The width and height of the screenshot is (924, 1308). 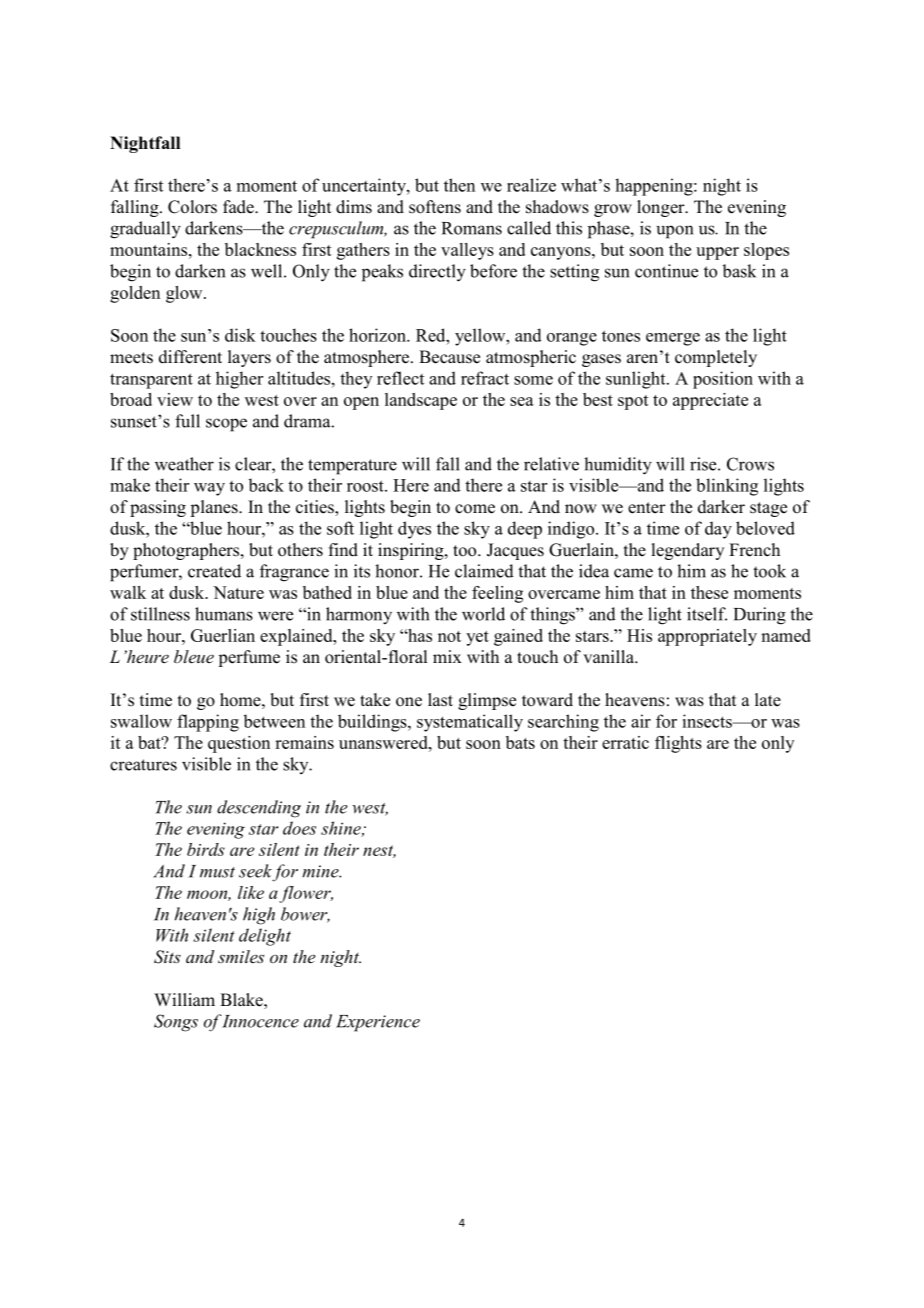 I want to click on humans, so click(x=224, y=614).
